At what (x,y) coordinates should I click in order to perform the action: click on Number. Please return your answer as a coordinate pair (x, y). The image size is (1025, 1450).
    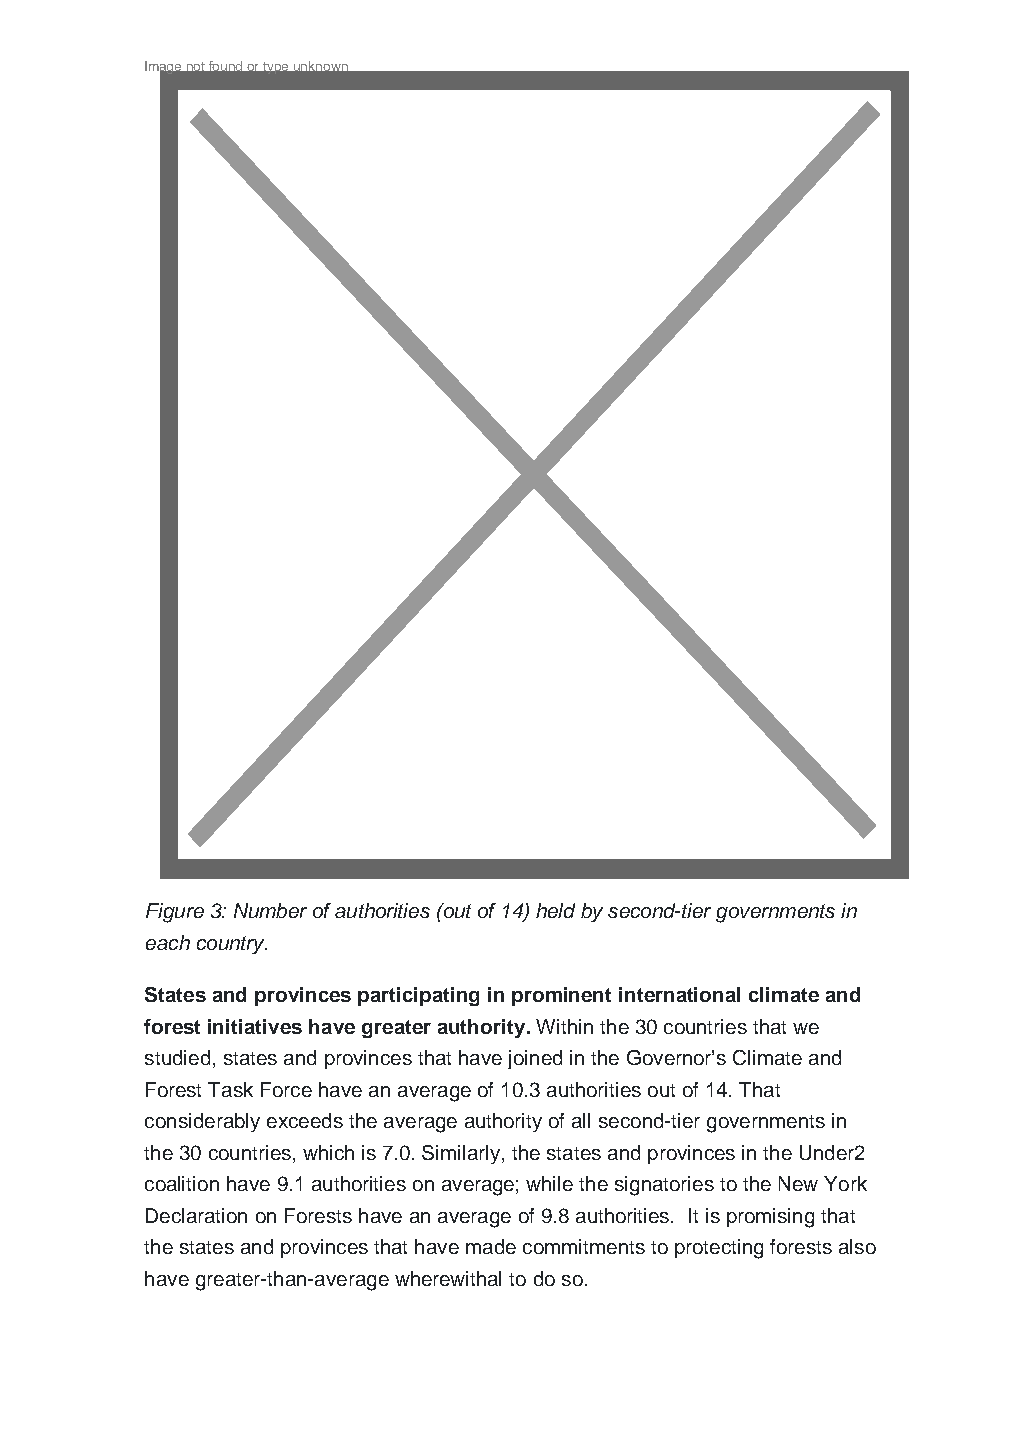
    Looking at the image, I should click on (270, 910).
